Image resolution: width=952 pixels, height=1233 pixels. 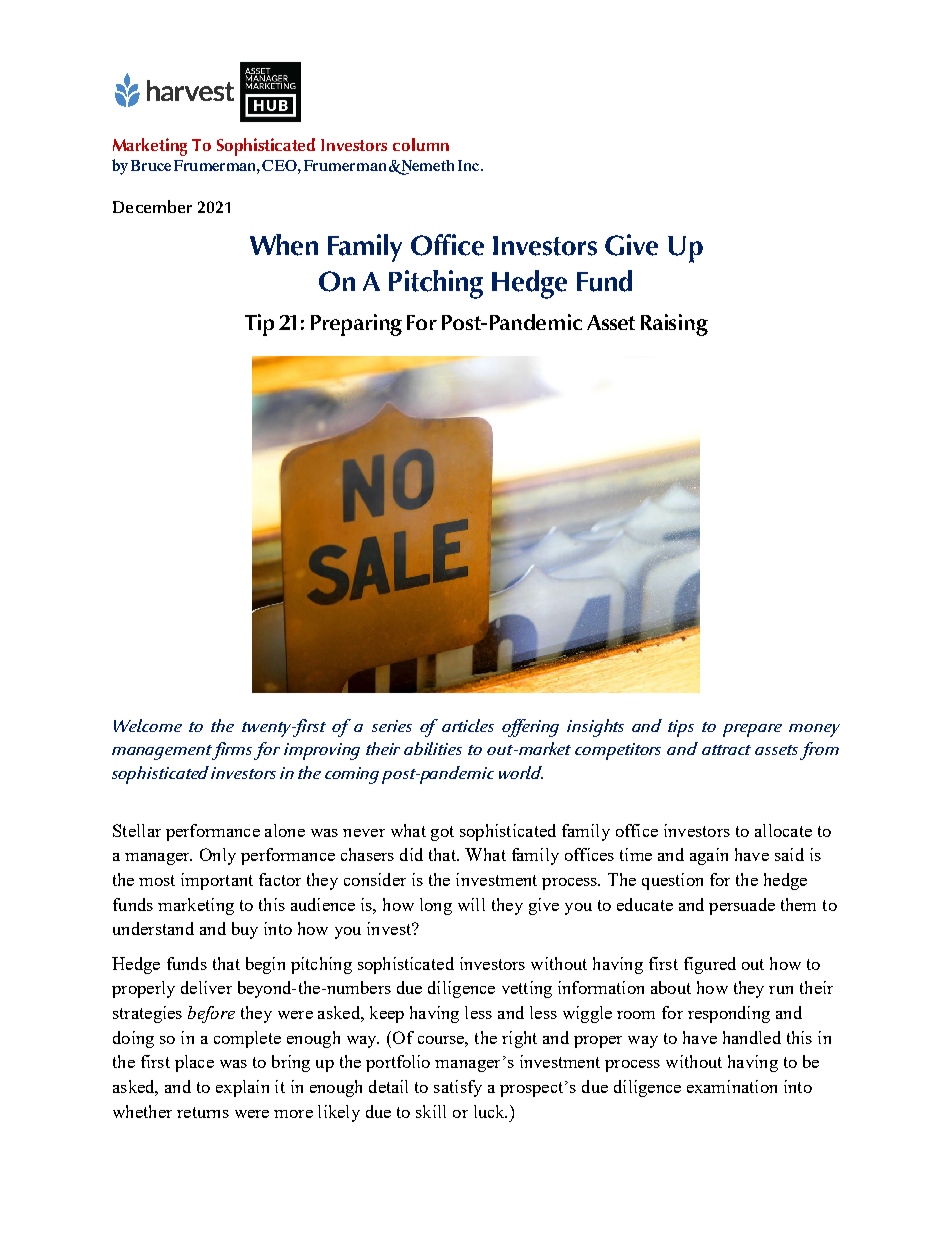 What do you see at coordinates (151, 165) in the screenshot?
I see `Bruce` at bounding box center [151, 165].
